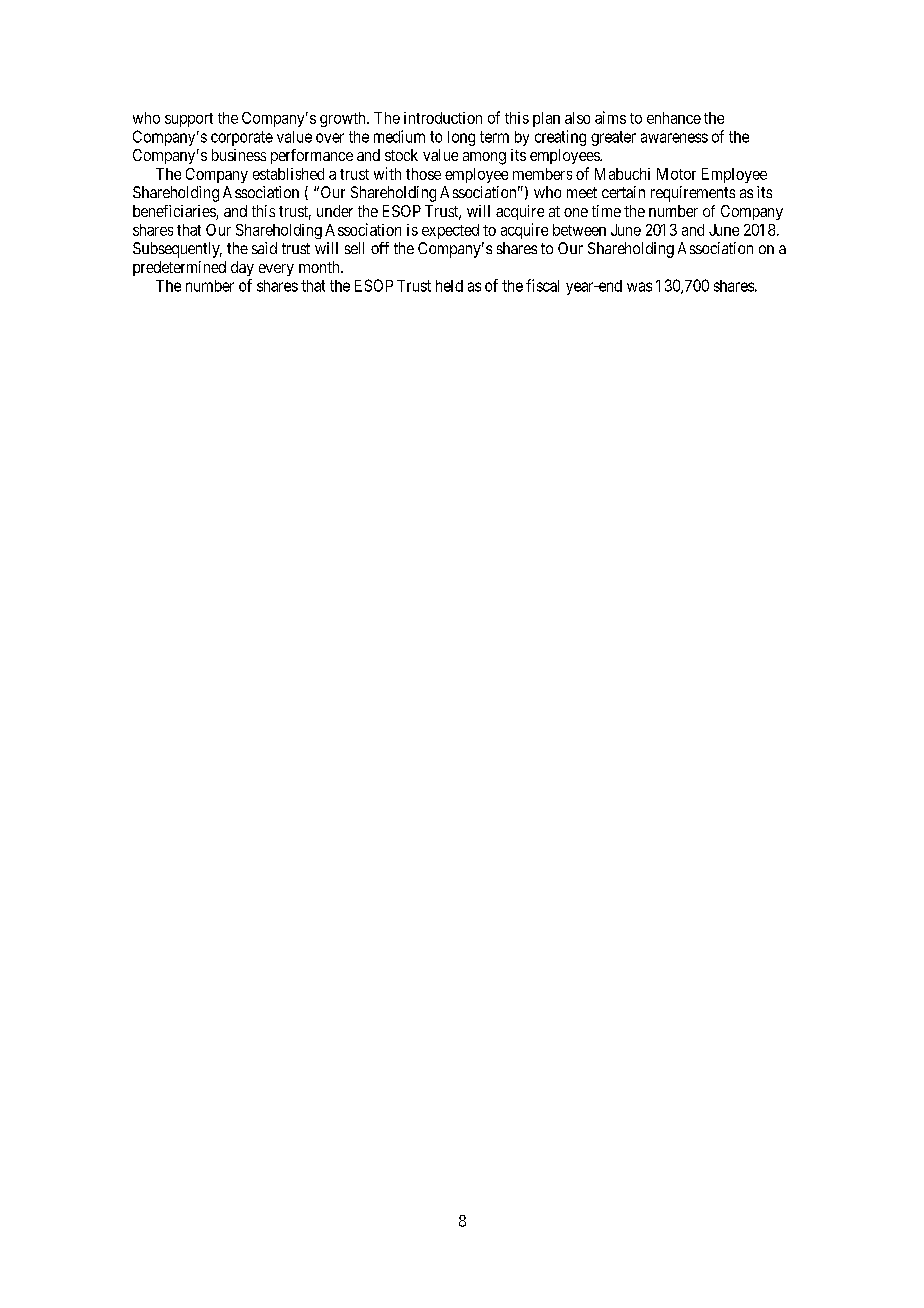 The height and width of the screenshot is (1308, 924). What do you see at coordinates (449, 286) in the screenshot?
I see `held` at bounding box center [449, 286].
